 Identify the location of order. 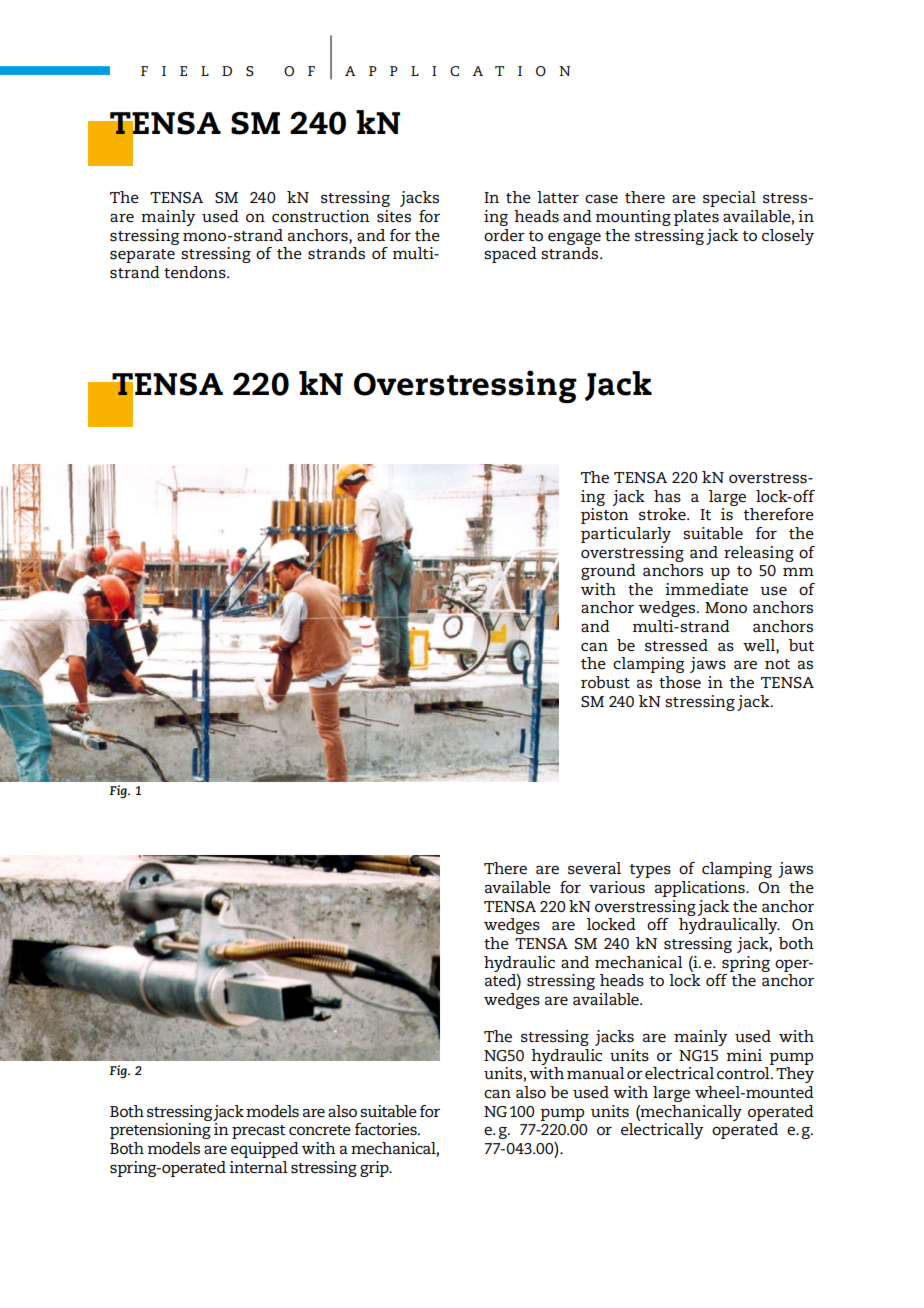
(504, 235).
